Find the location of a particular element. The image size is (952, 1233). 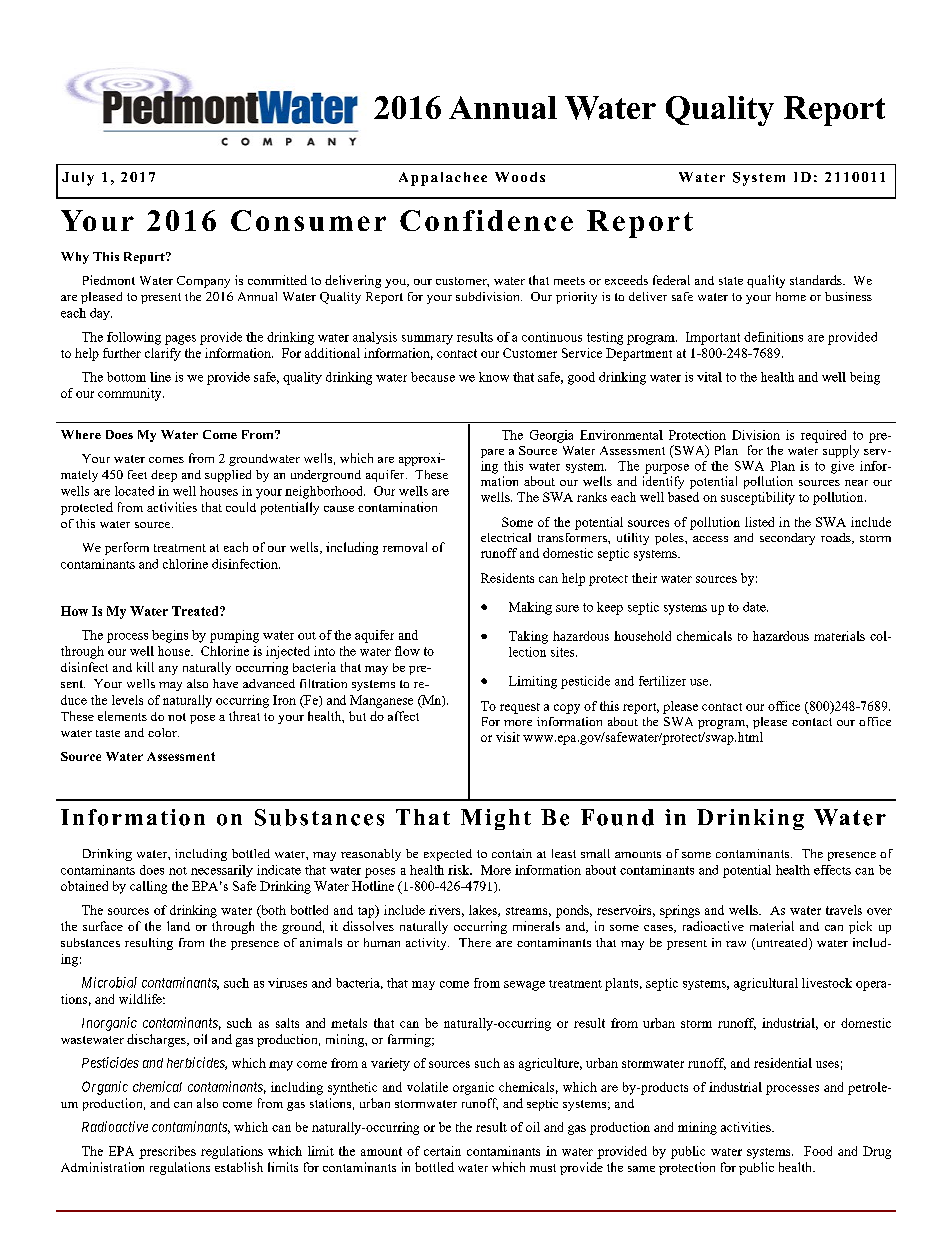

kill is located at coordinates (145, 667).
